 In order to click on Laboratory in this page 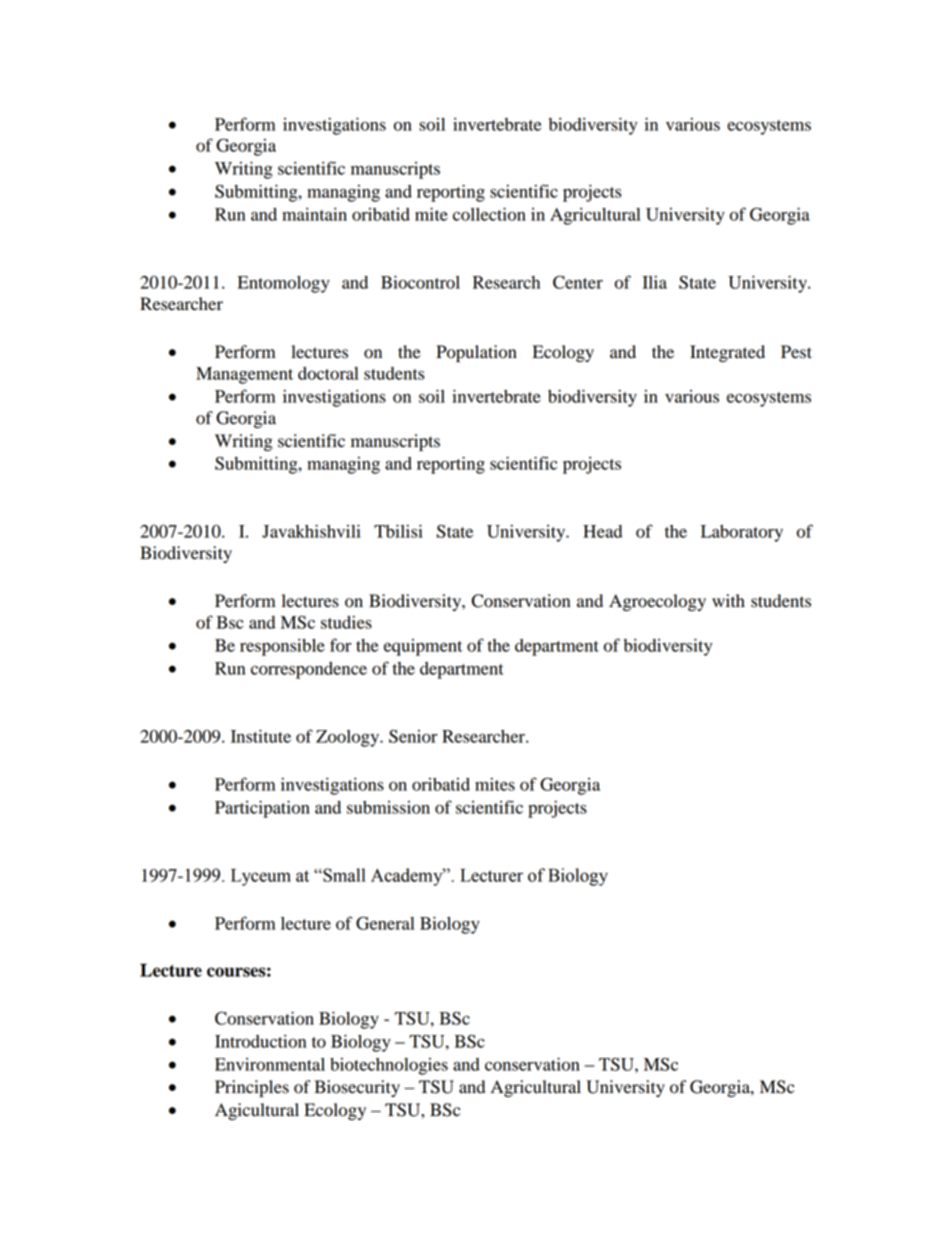, I will do `click(742, 533)`.
